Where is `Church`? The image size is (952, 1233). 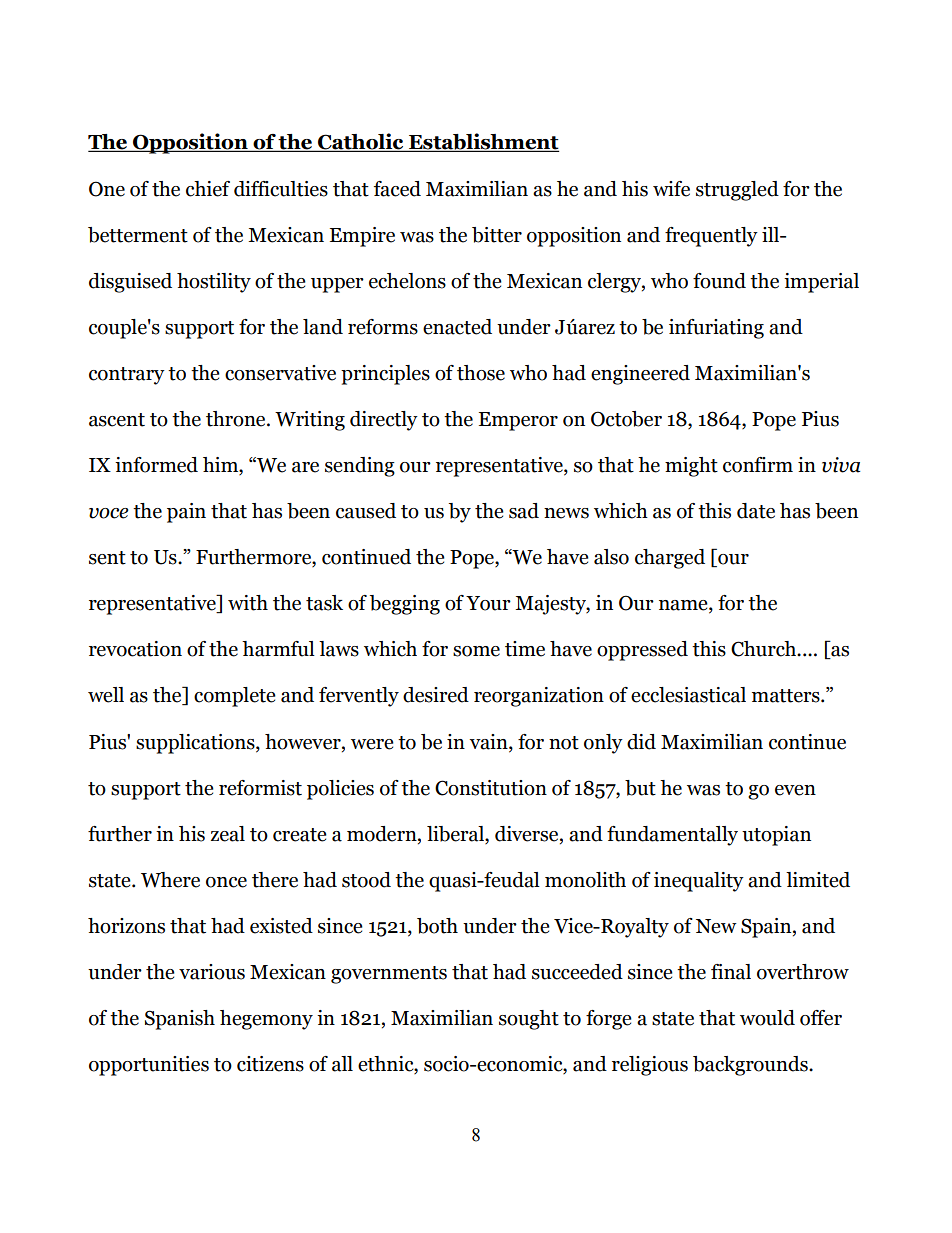 Church is located at coordinates (765, 649).
